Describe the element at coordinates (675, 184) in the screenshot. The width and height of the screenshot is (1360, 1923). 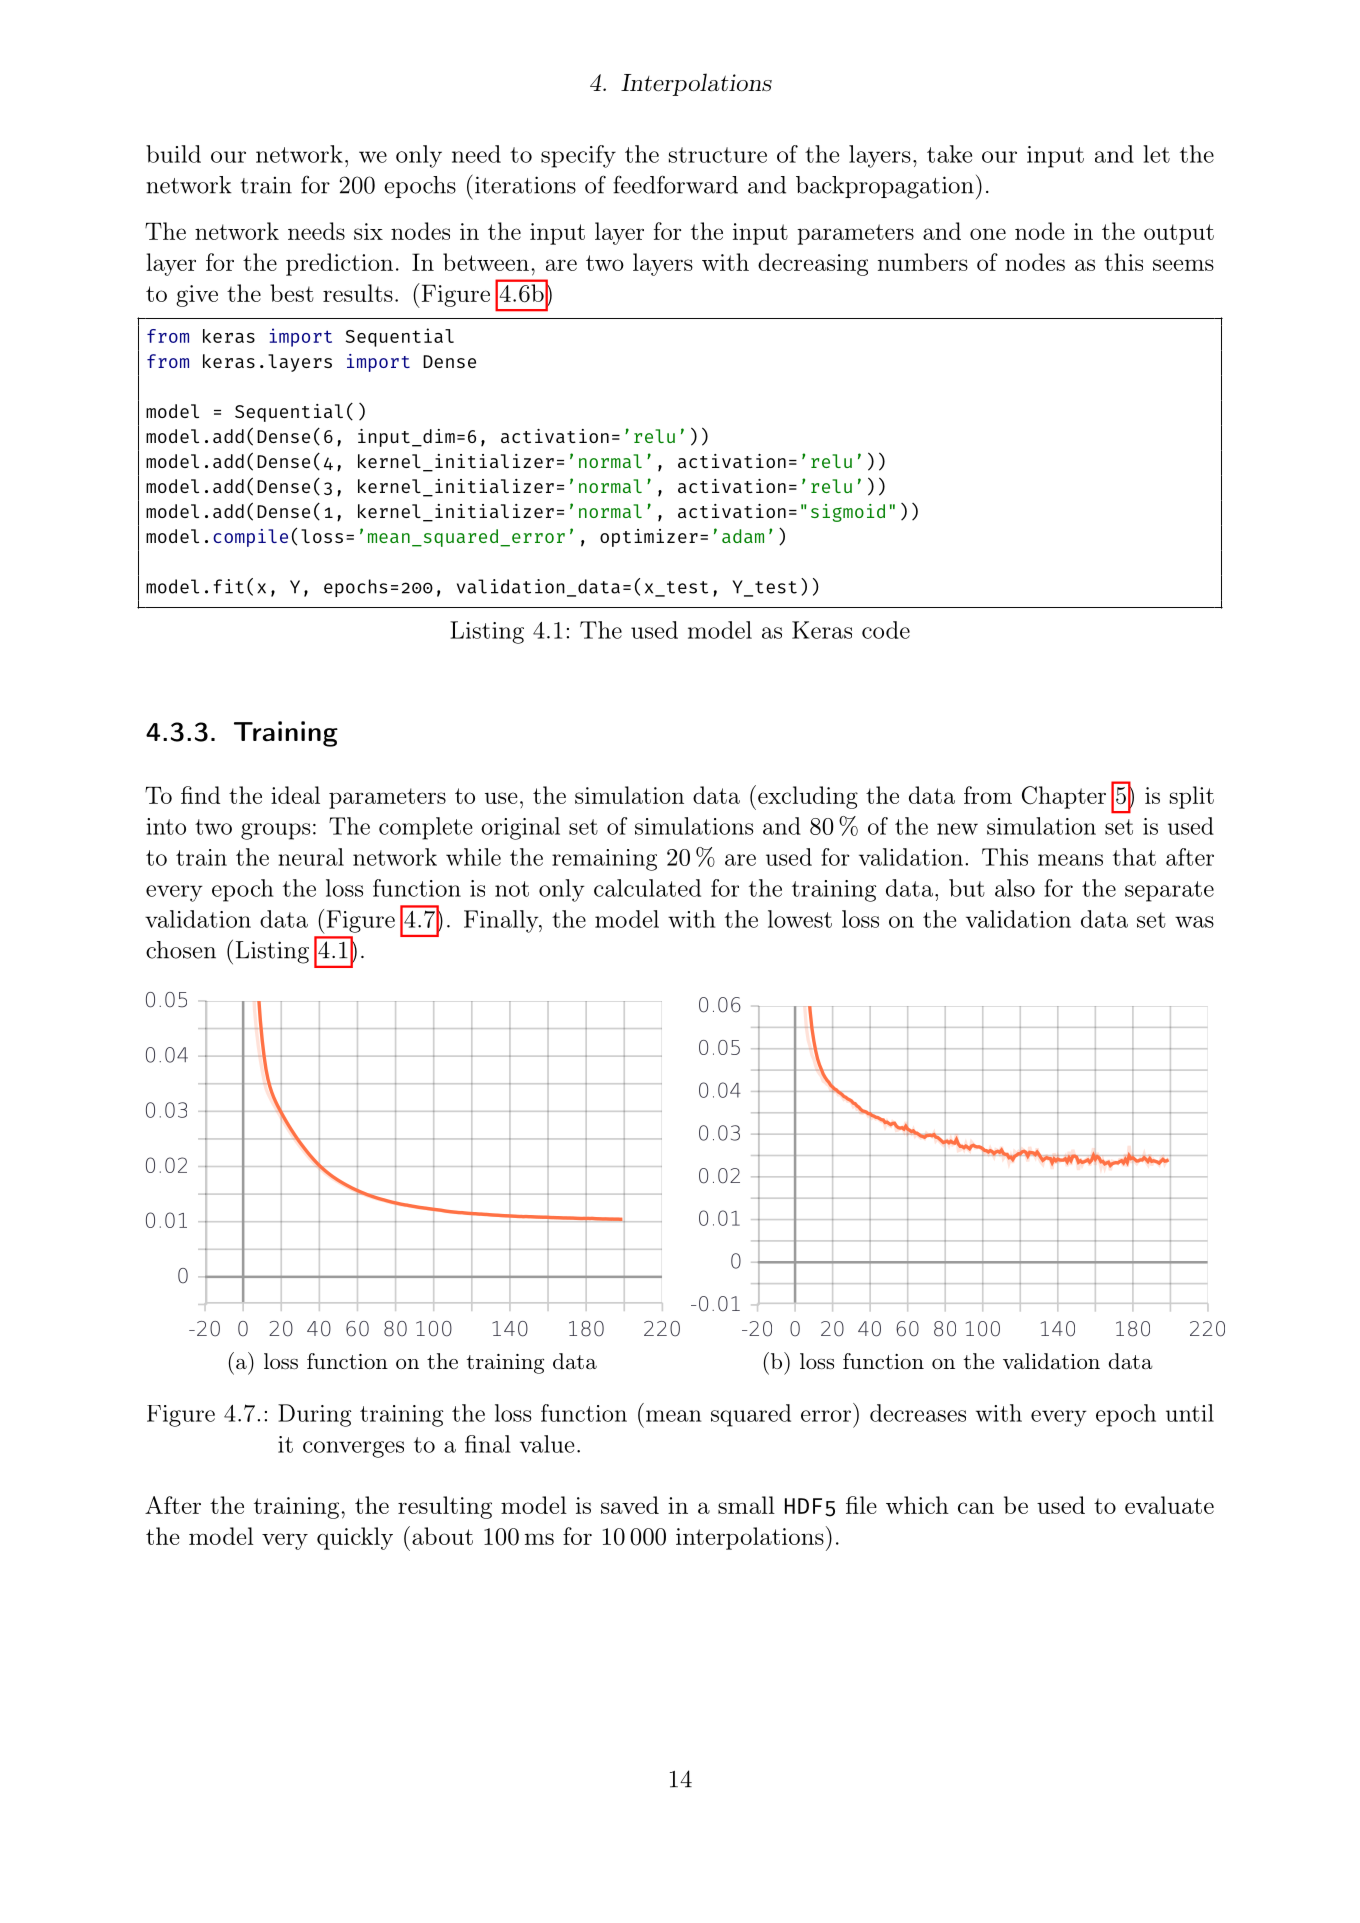
I see `feedforward` at that location.
